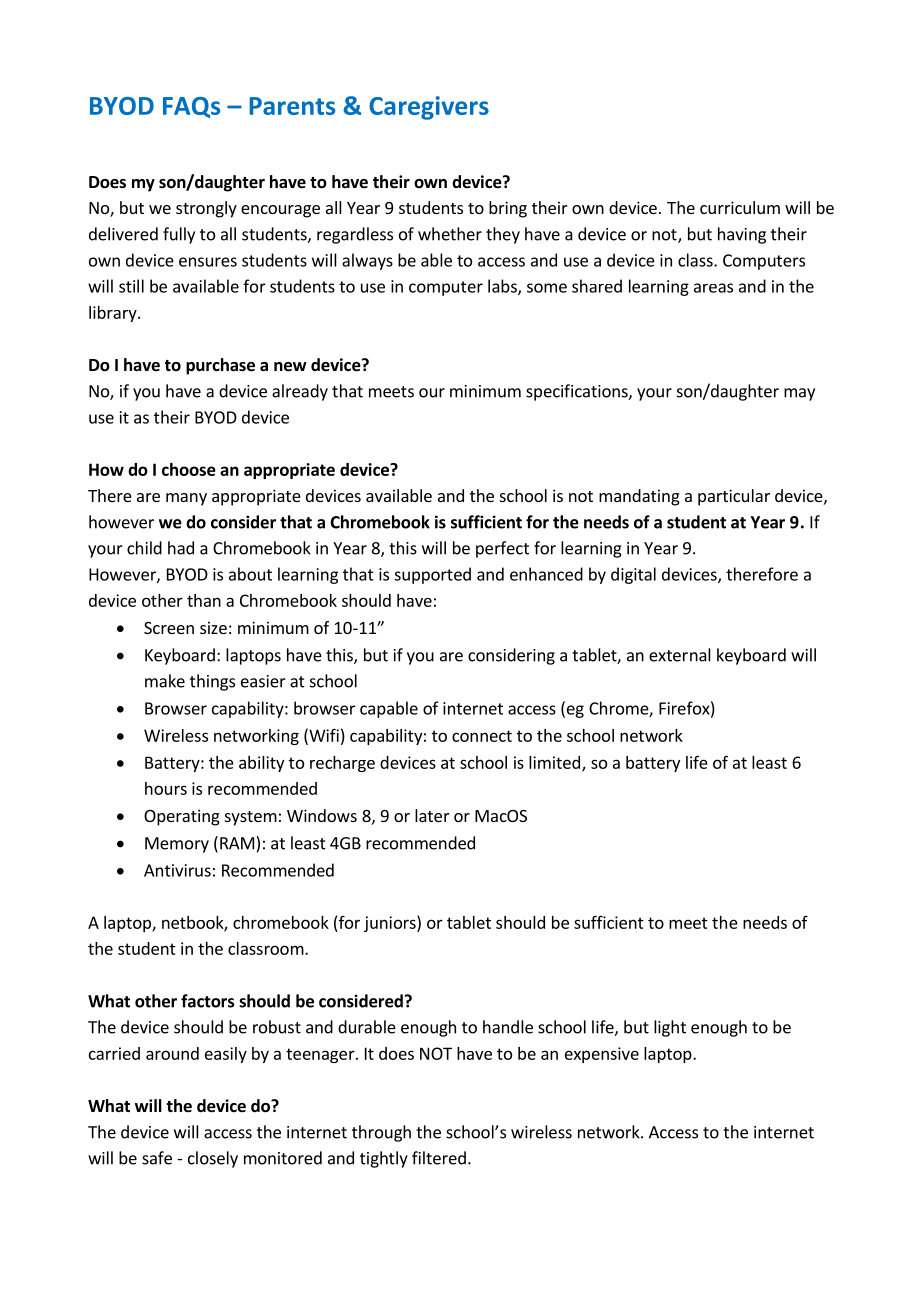 The width and height of the screenshot is (924, 1308). What do you see at coordinates (439, 1158) in the screenshot?
I see `filtered` at bounding box center [439, 1158].
